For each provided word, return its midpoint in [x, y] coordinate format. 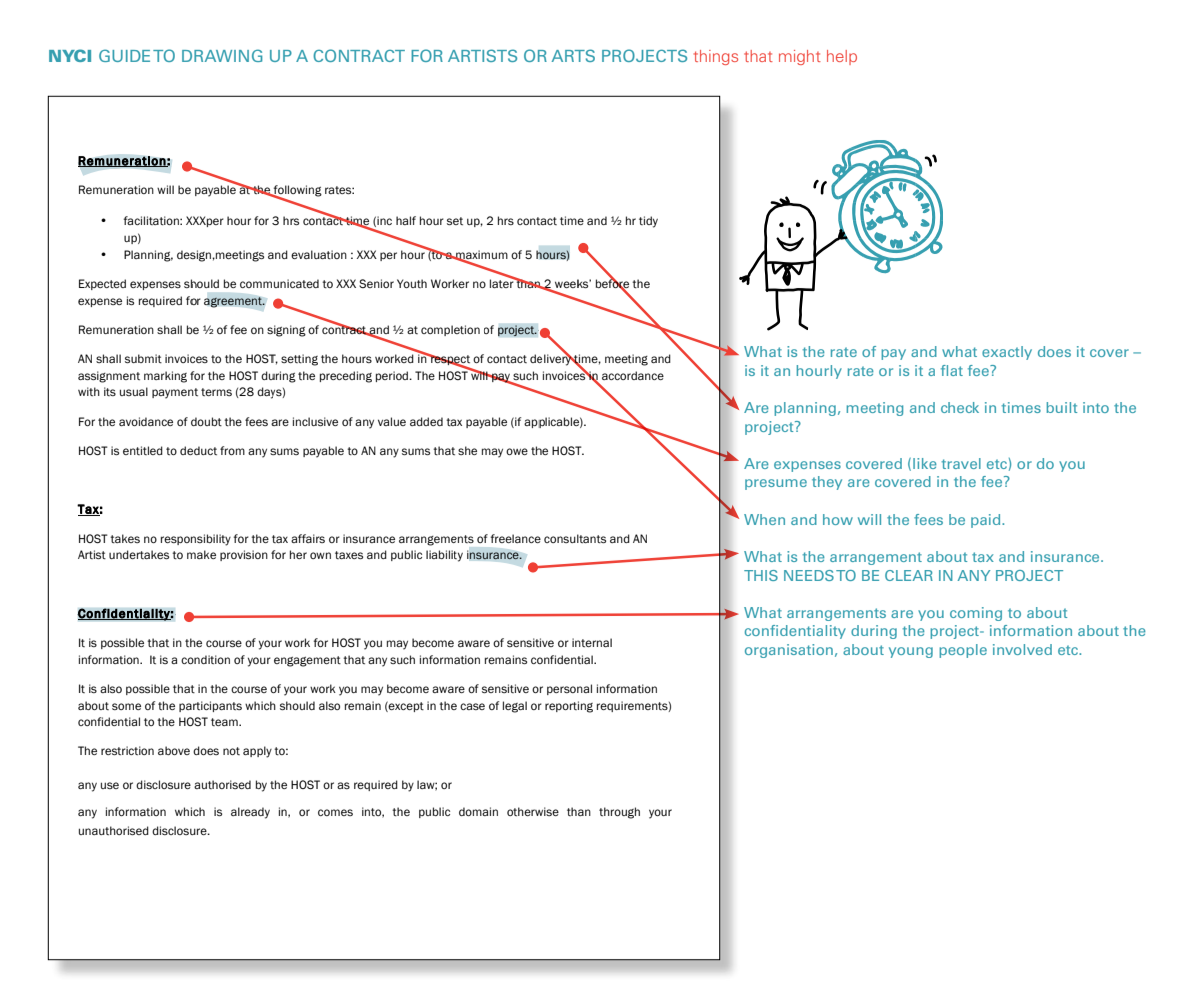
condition [205, 659]
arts [573, 55]
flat [952, 370]
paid [987, 521]
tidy [648, 222]
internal [592, 642]
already [250, 813]
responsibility [196, 540]
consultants [575, 538]
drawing [222, 55]
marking [165, 377]
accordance [633, 375]
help [842, 57]
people [963, 651]
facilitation [152, 220]
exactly [1007, 353]
